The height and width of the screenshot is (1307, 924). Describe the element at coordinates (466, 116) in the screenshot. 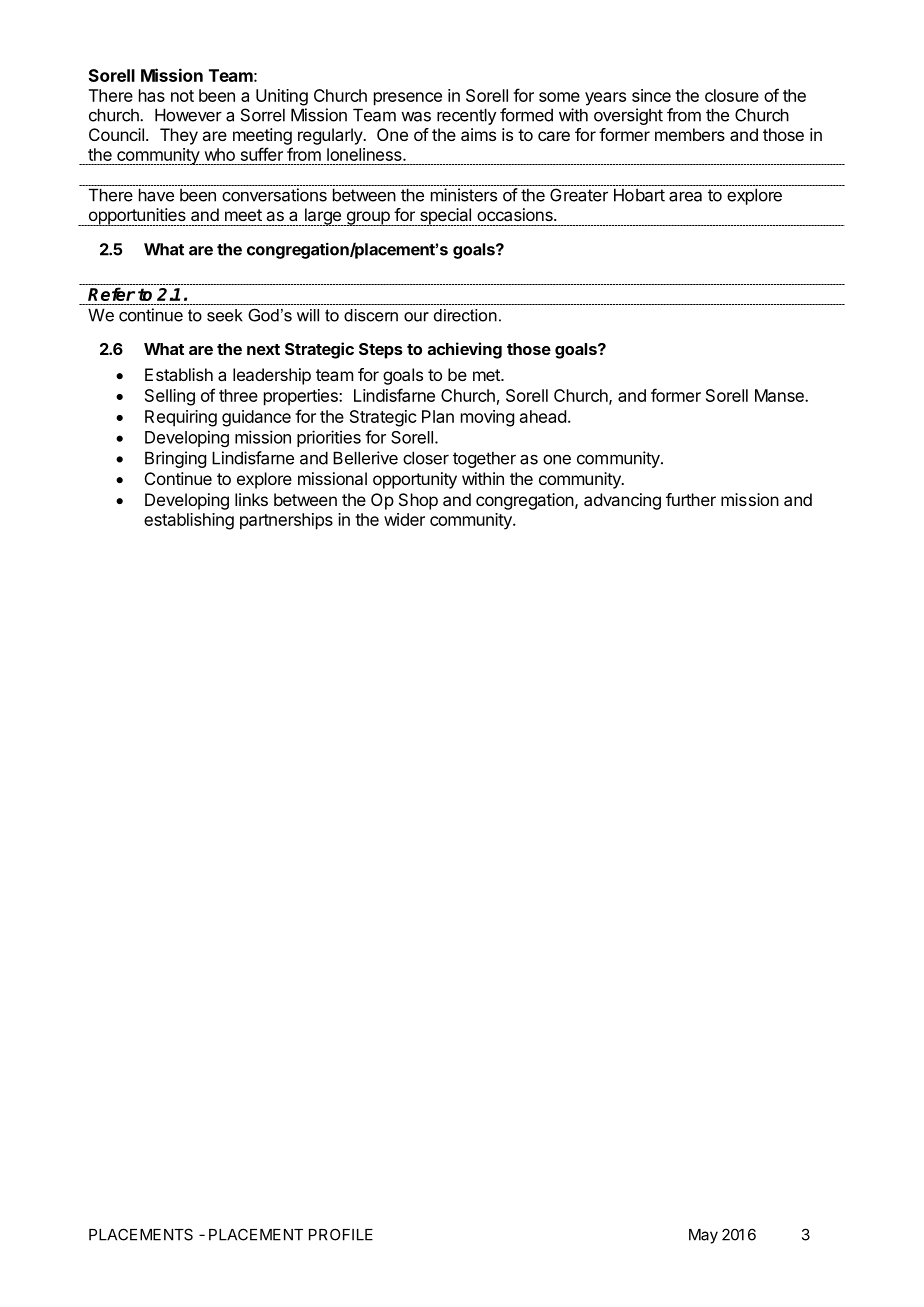

I see `recently` at that location.
